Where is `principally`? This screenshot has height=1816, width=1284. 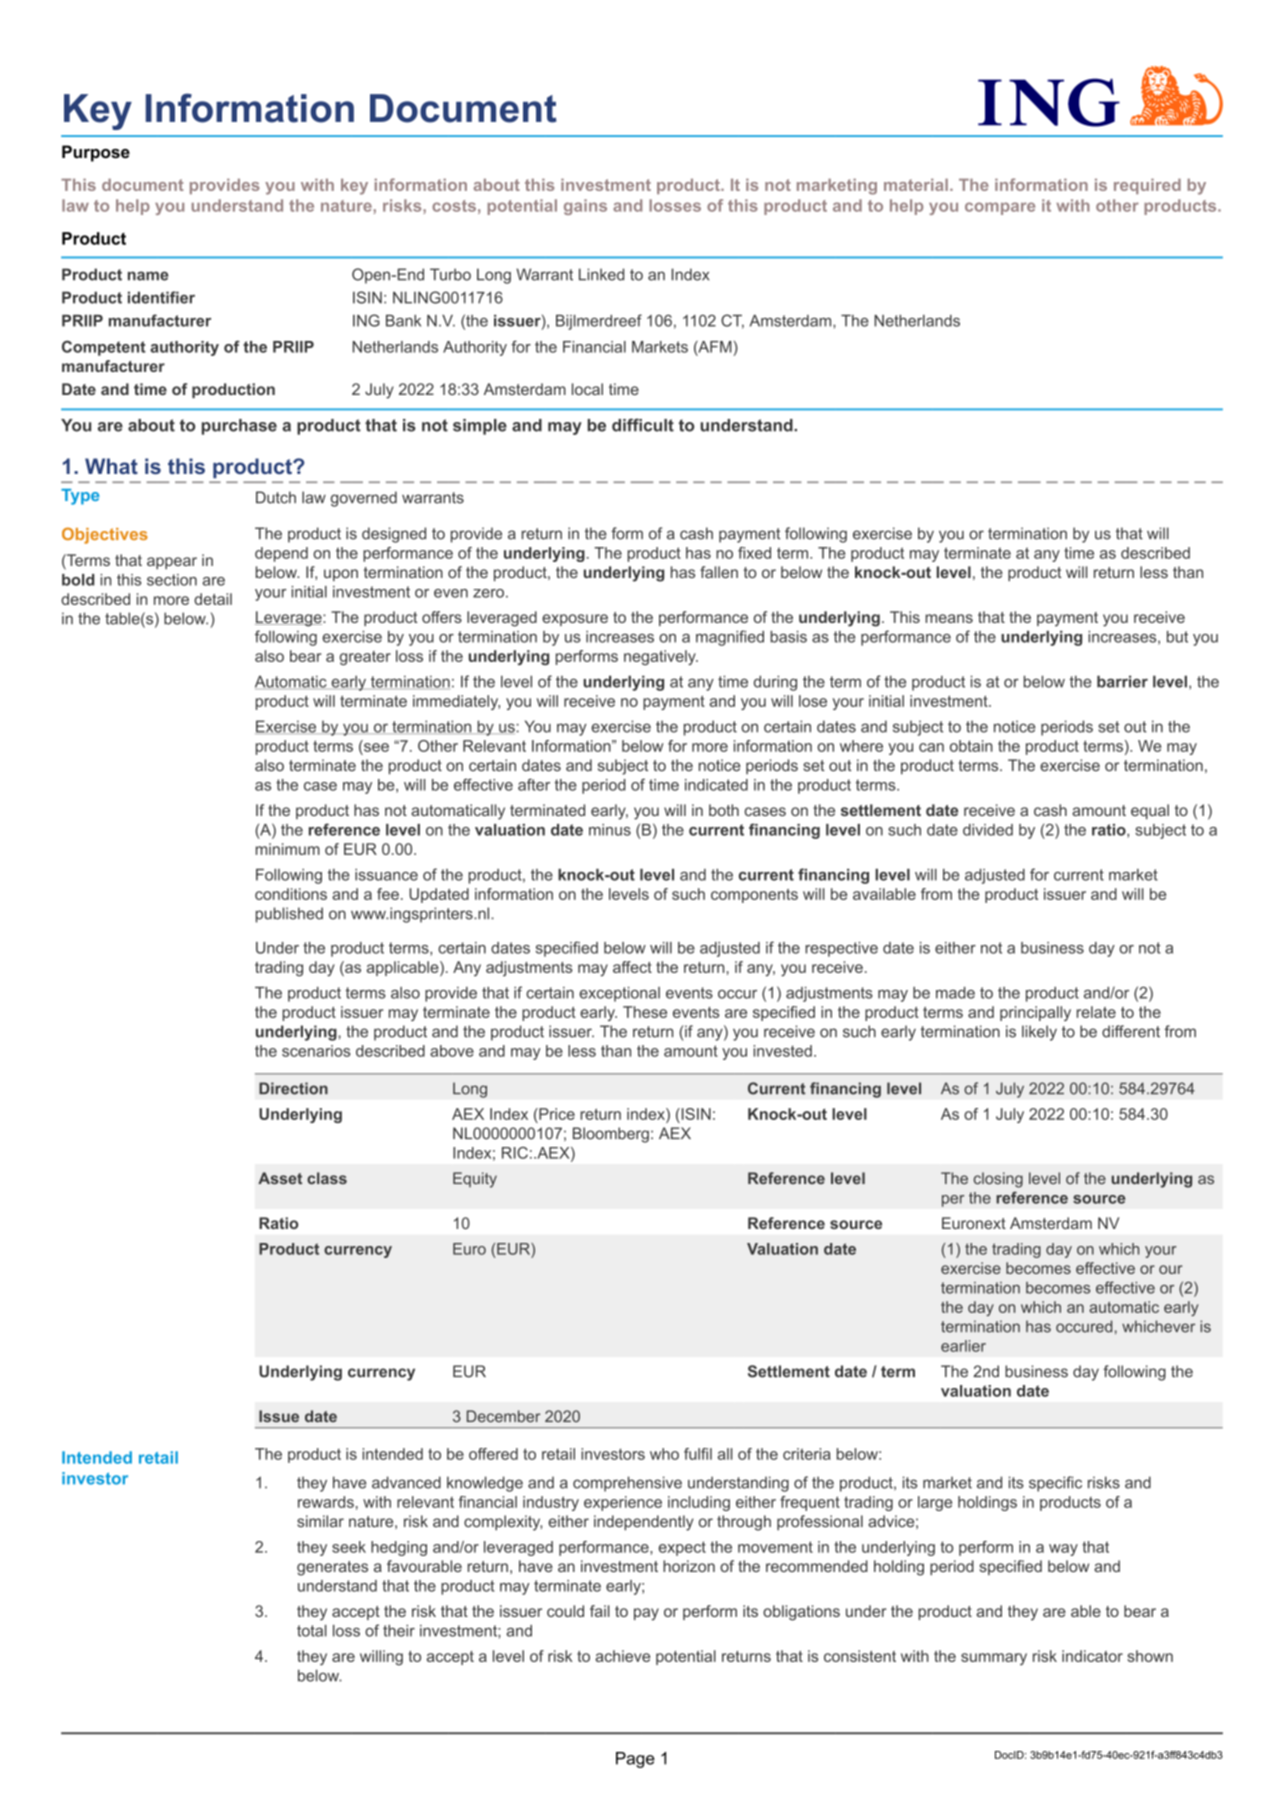
principally is located at coordinates (1035, 1013).
